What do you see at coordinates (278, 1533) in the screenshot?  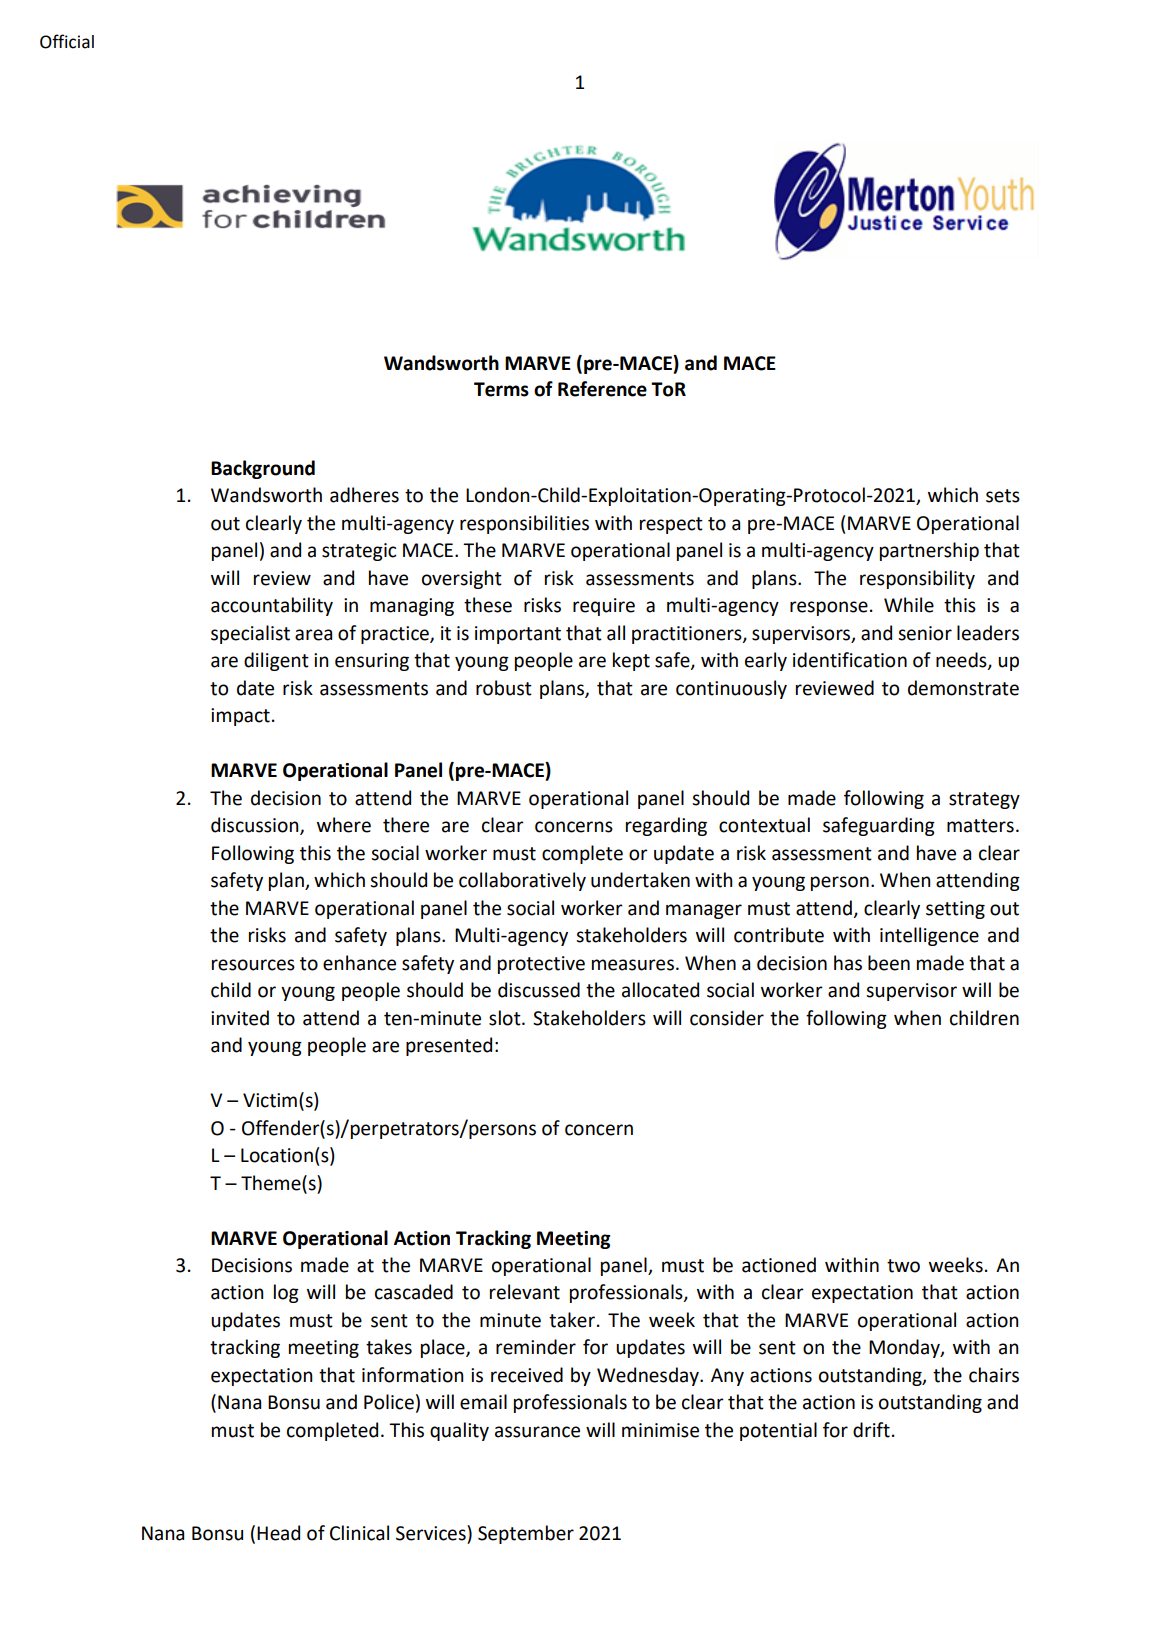 I see `Head` at bounding box center [278, 1533].
